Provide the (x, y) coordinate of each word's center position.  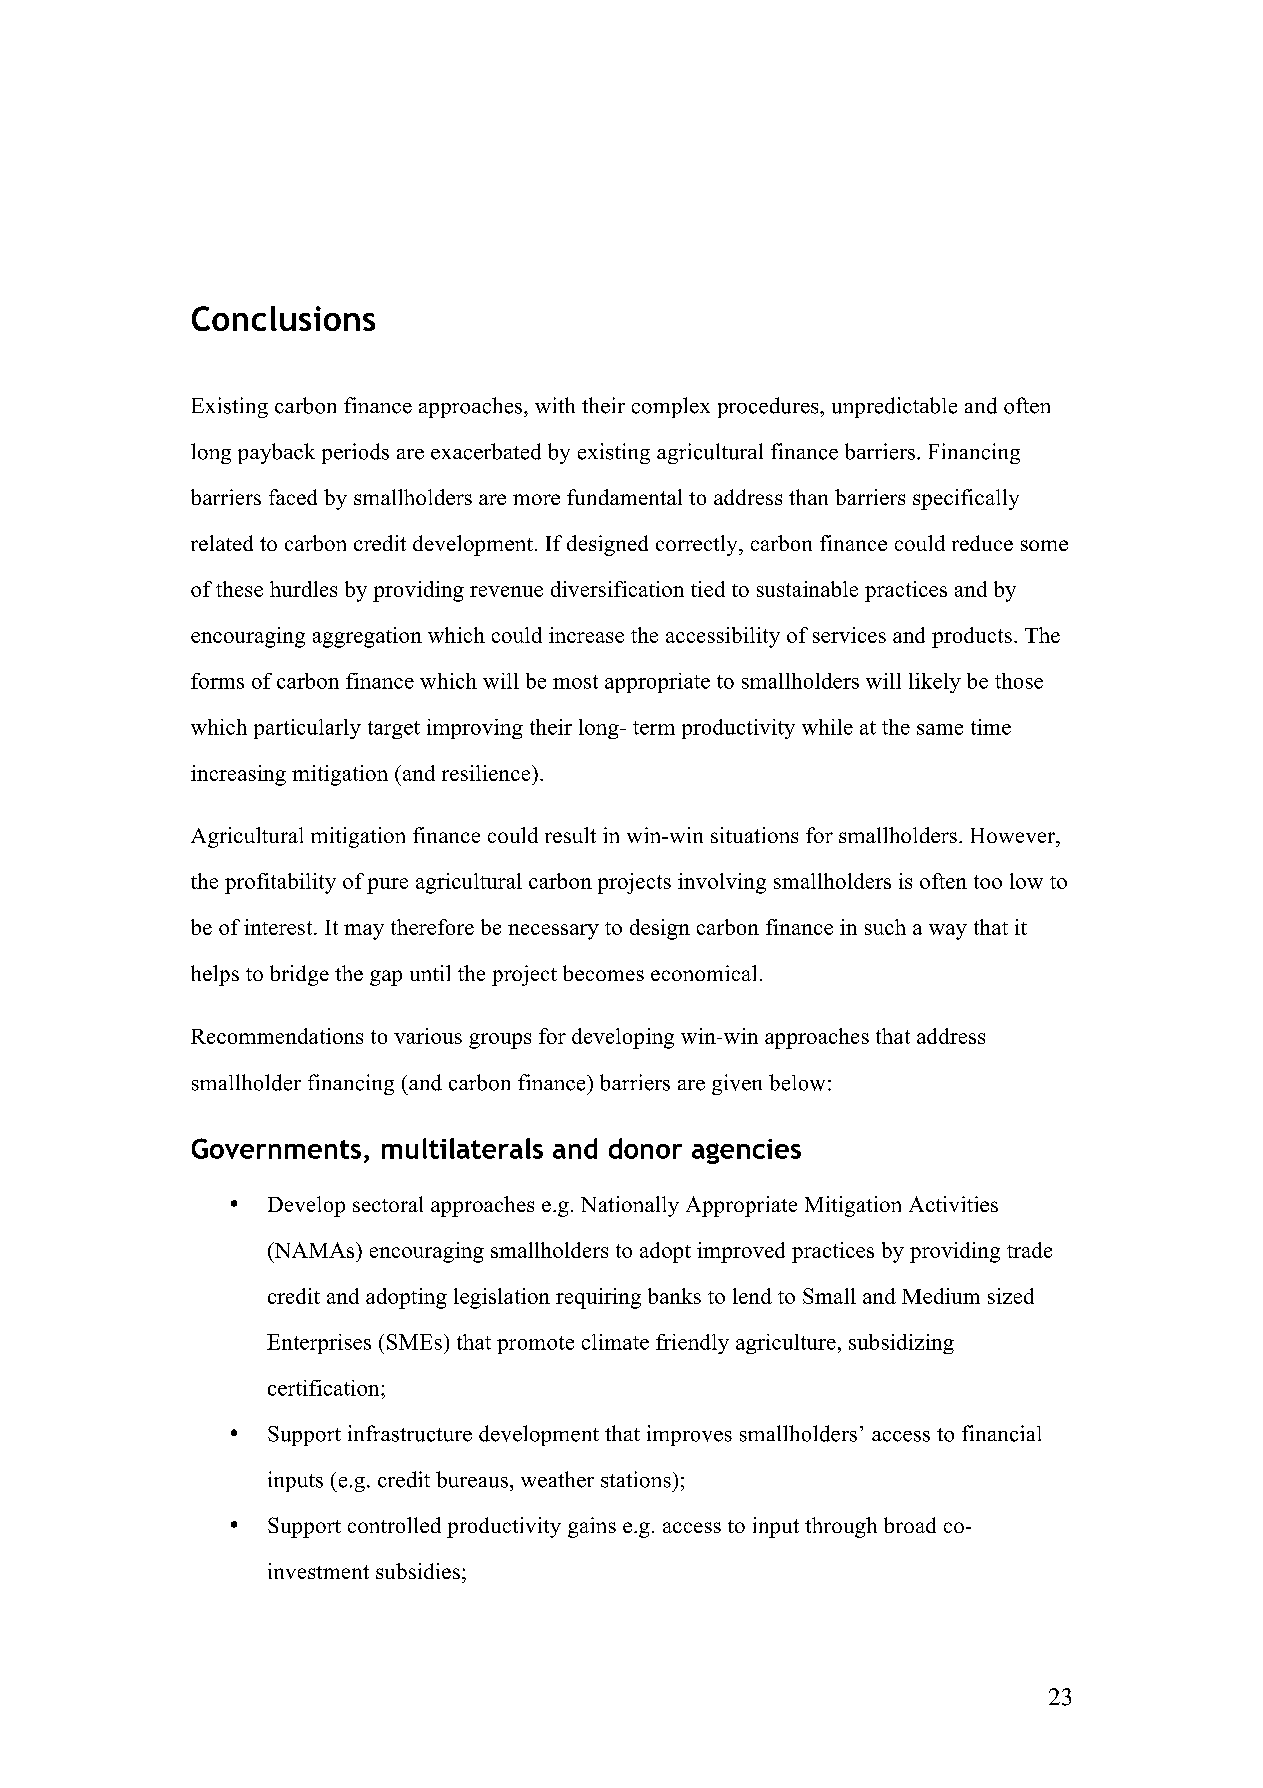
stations (636, 1479)
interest (279, 927)
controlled (394, 1525)
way (948, 932)
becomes (603, 973)
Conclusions (283, 318)
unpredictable (894, 407)
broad (910, 1525)
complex (671, 407)
